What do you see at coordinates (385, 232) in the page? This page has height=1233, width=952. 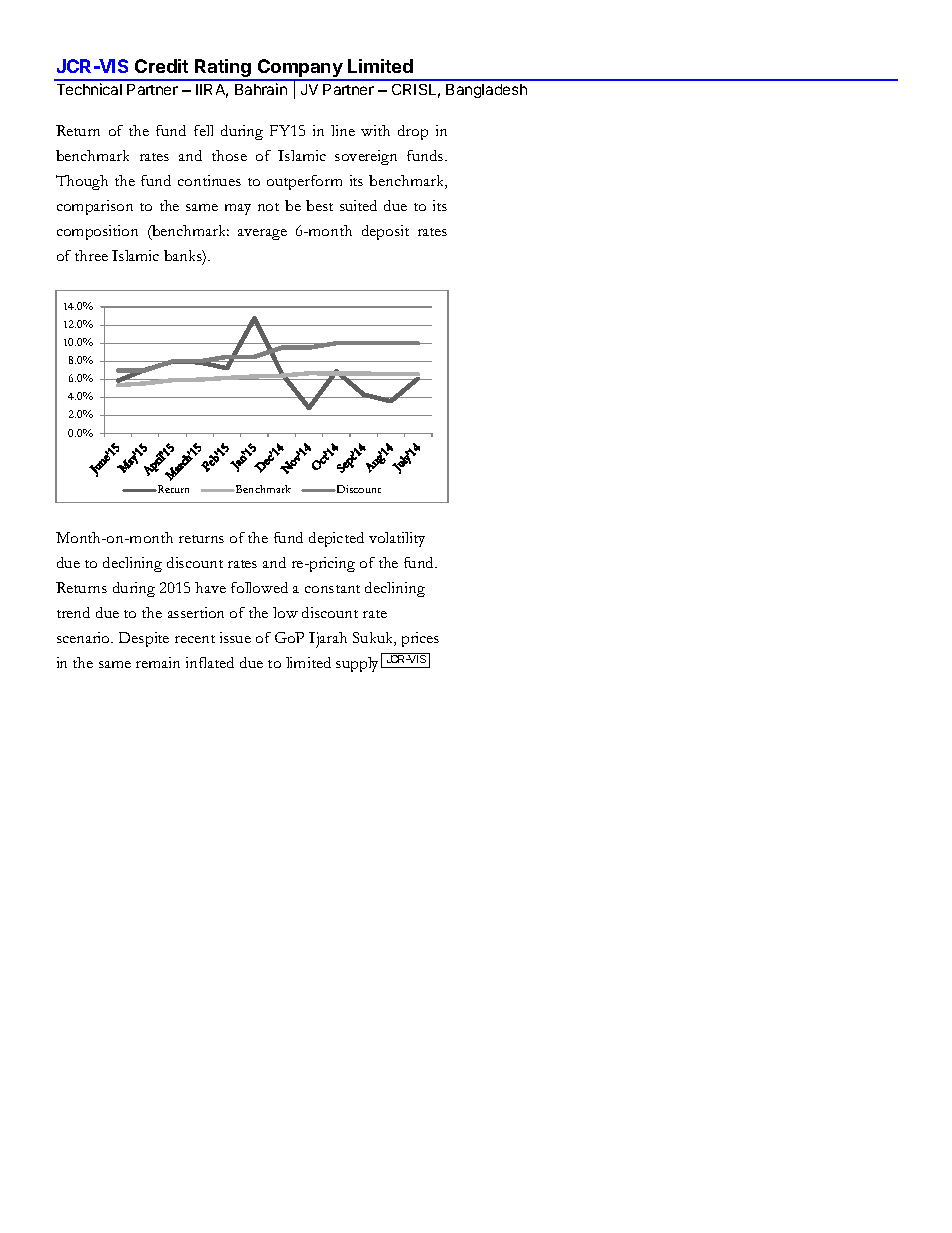 I see `deposit` at bounding box center [385, 232].
